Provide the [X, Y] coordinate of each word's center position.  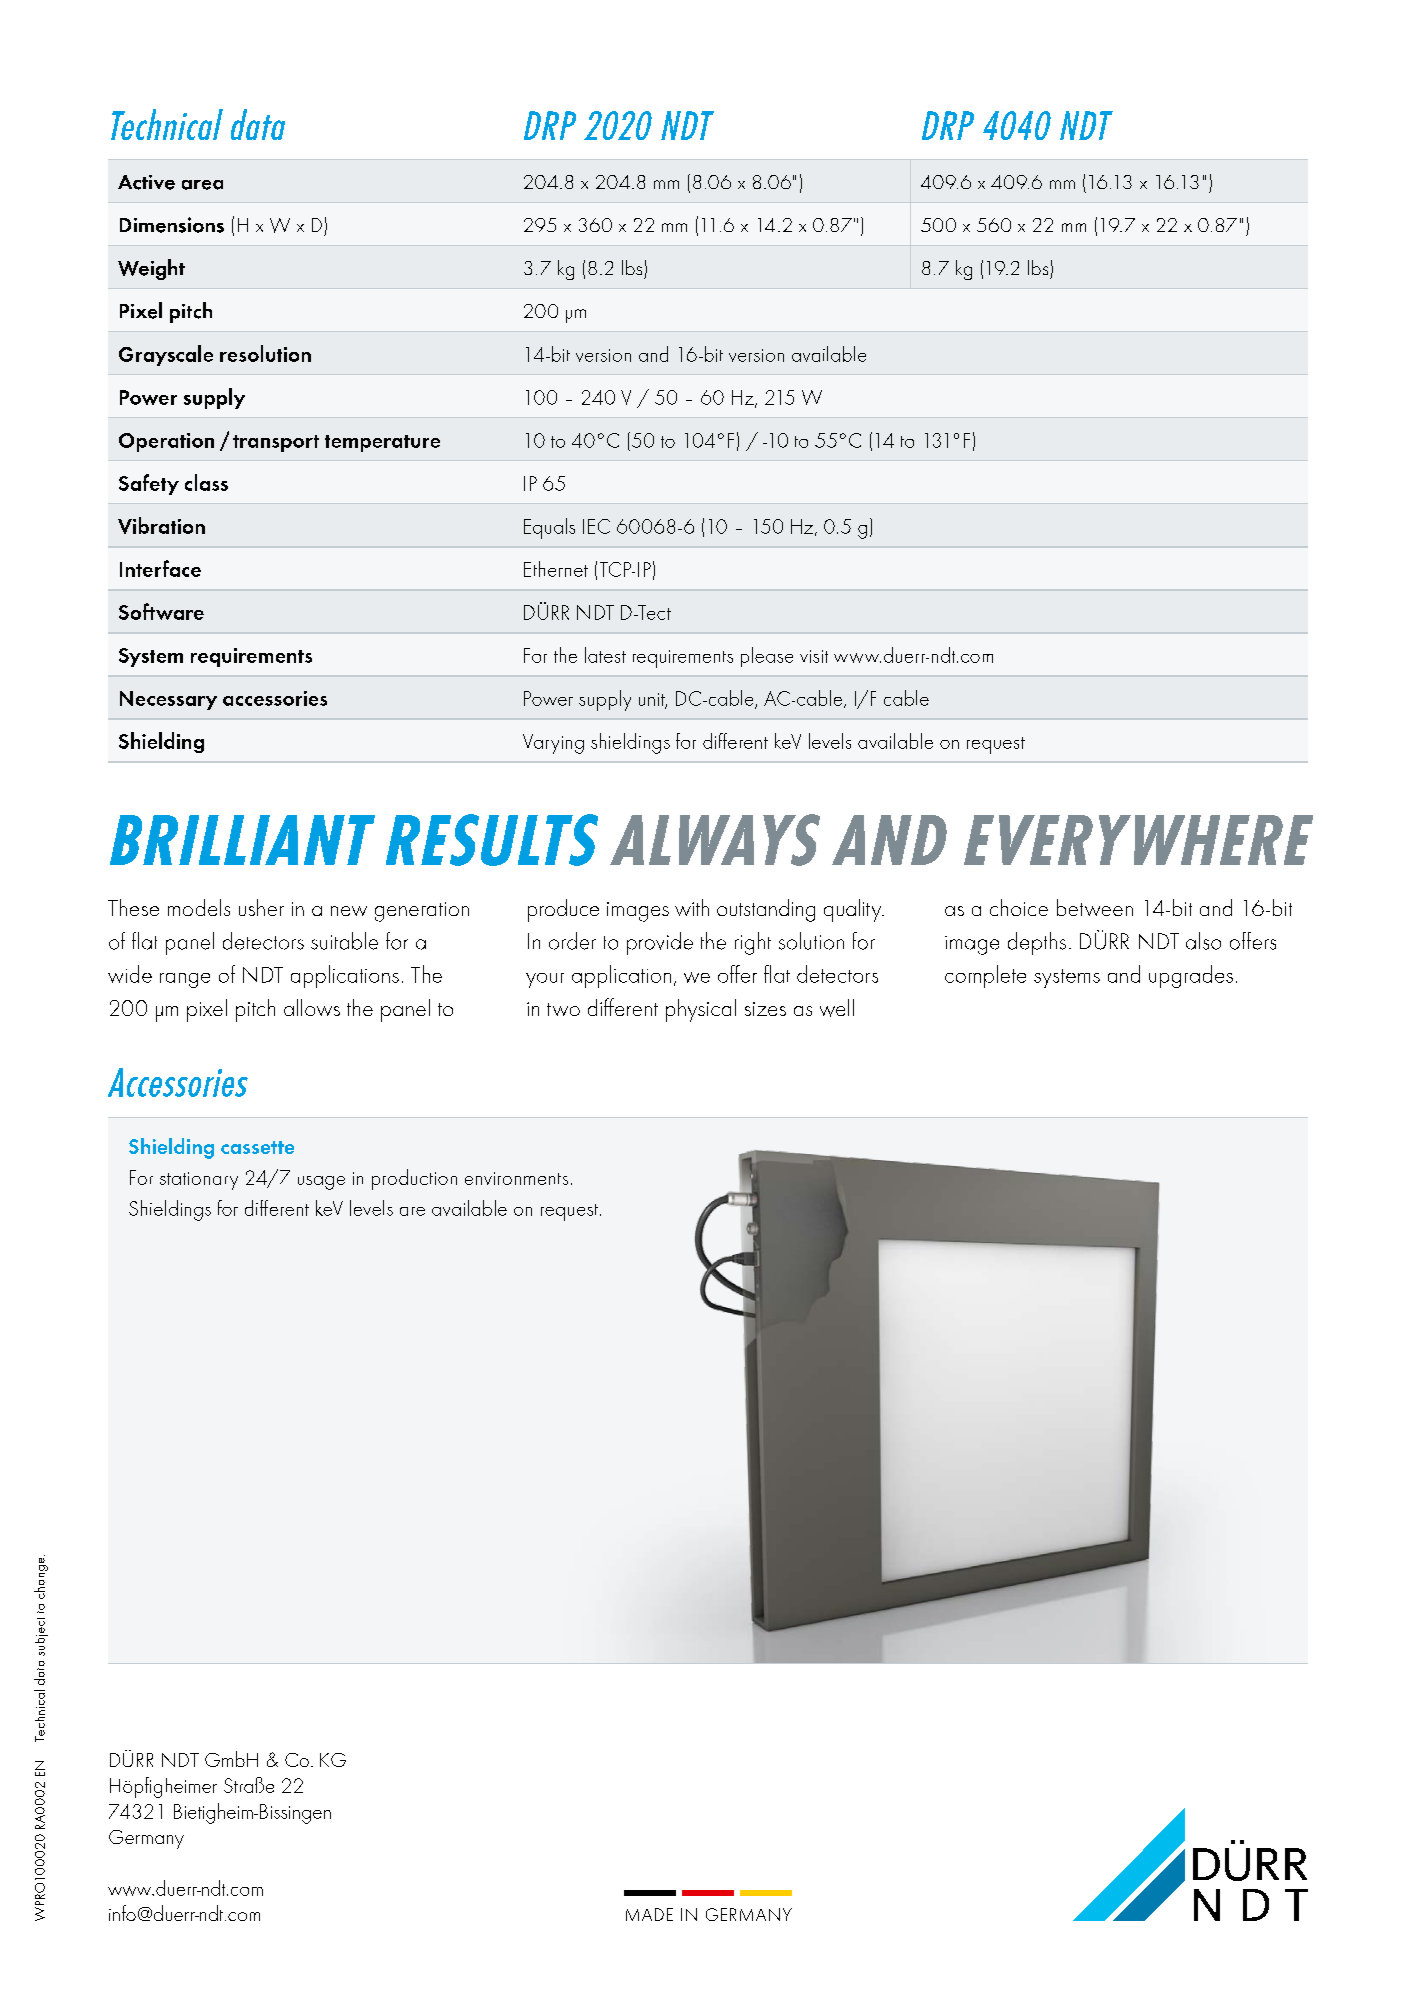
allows [312, 1007]
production [414, 1179]
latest [605, 655]
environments [516, 1178]
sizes [765, 1009]
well [837, 1008]
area [202, 185]
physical [701, 1010]
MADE [649, 1914]
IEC [596, 526]
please [767, 657]
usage [321, 1183]
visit [814, 656]
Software [161, 611]
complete [985, 976]
